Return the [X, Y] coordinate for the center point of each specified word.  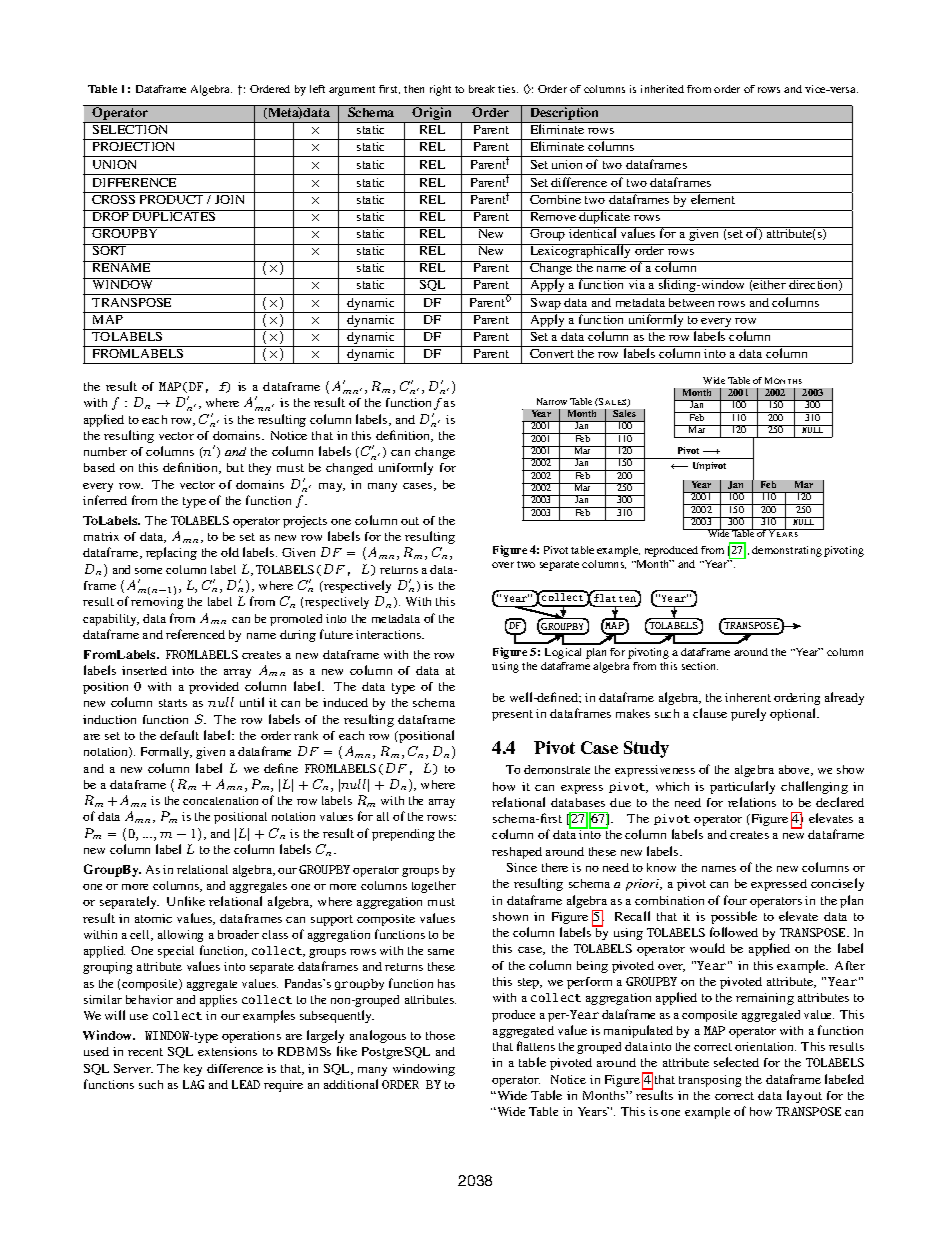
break [482, 89]
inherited [662, 89]
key [193, 1070]
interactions [390, 634]
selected [736, 1062]
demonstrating [787, 551]
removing [157, 603]
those [440, 1035]
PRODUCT [171, 199]
